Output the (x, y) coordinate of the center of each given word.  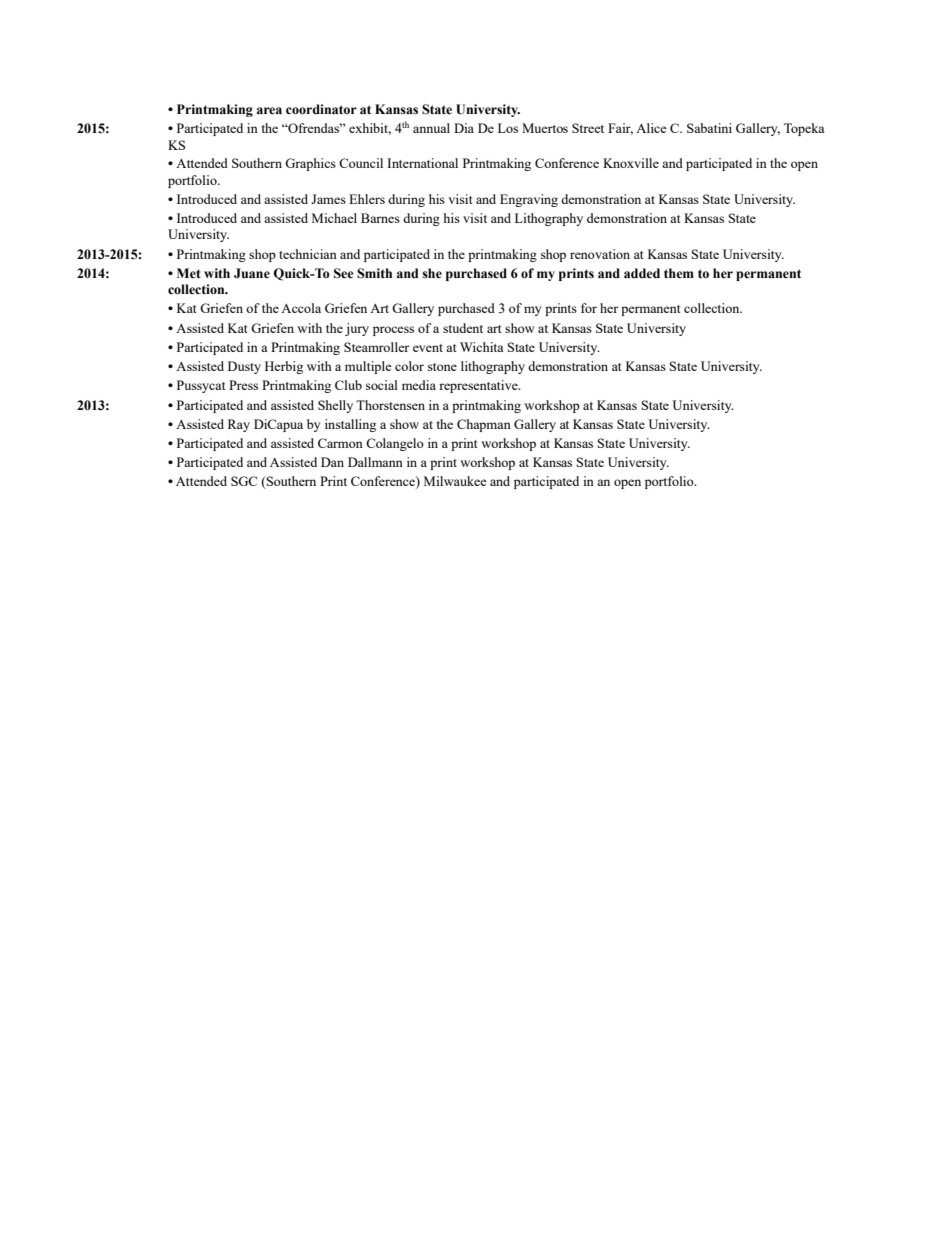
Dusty (244, 367)
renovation (600, 254)
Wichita (482, 347)
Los (508, 128)
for (589, 308)
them (679, 273)
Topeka (804, 129)
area (269, 111)
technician (308, 254)
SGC (244, 481)
